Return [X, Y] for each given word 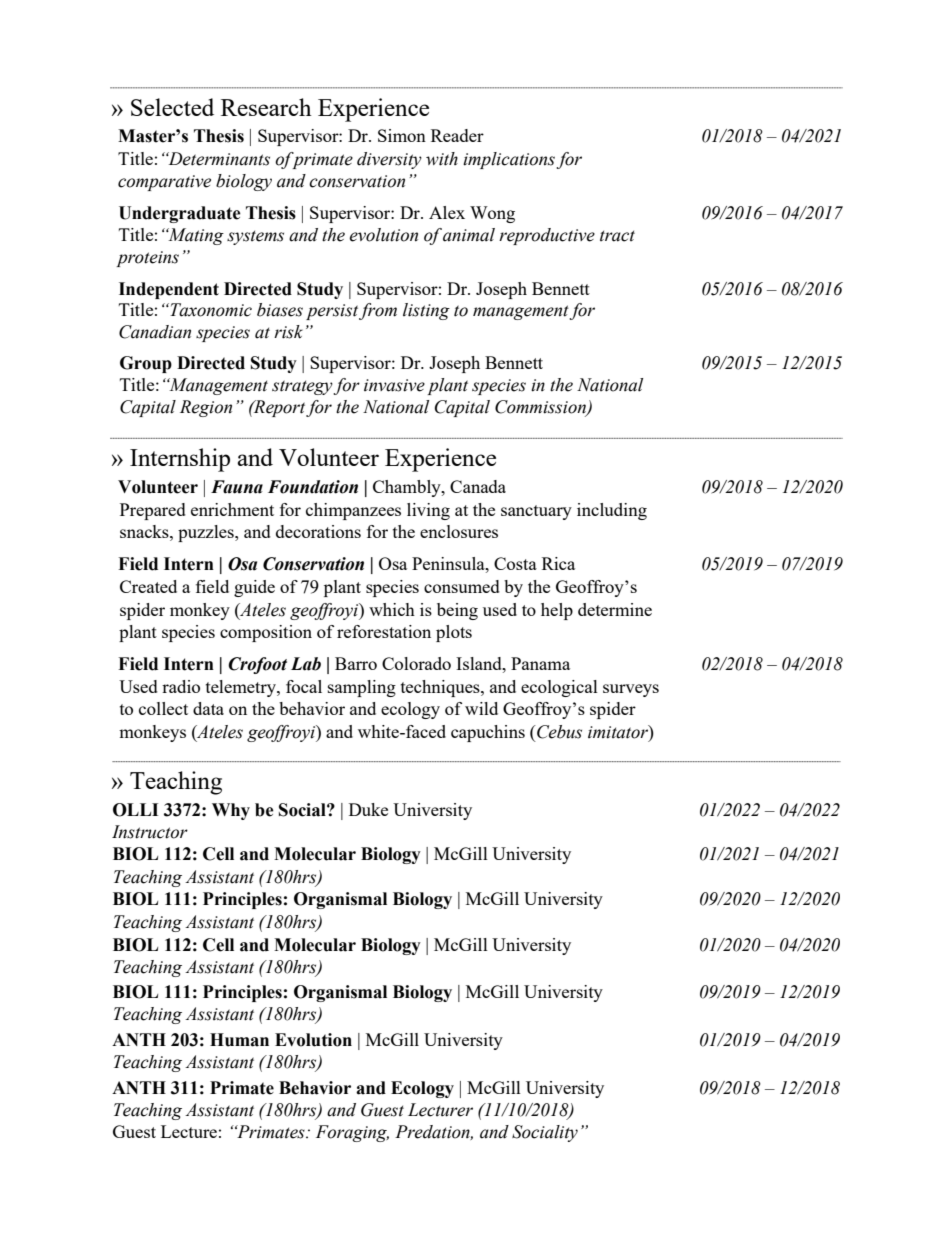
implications [509, 160]
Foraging [352, 1133]
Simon [402, 135]
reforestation [384, 631]
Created [148, 586]
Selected [172, 107]
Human [239, 1040]
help [557, 611]
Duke [368, 809]
